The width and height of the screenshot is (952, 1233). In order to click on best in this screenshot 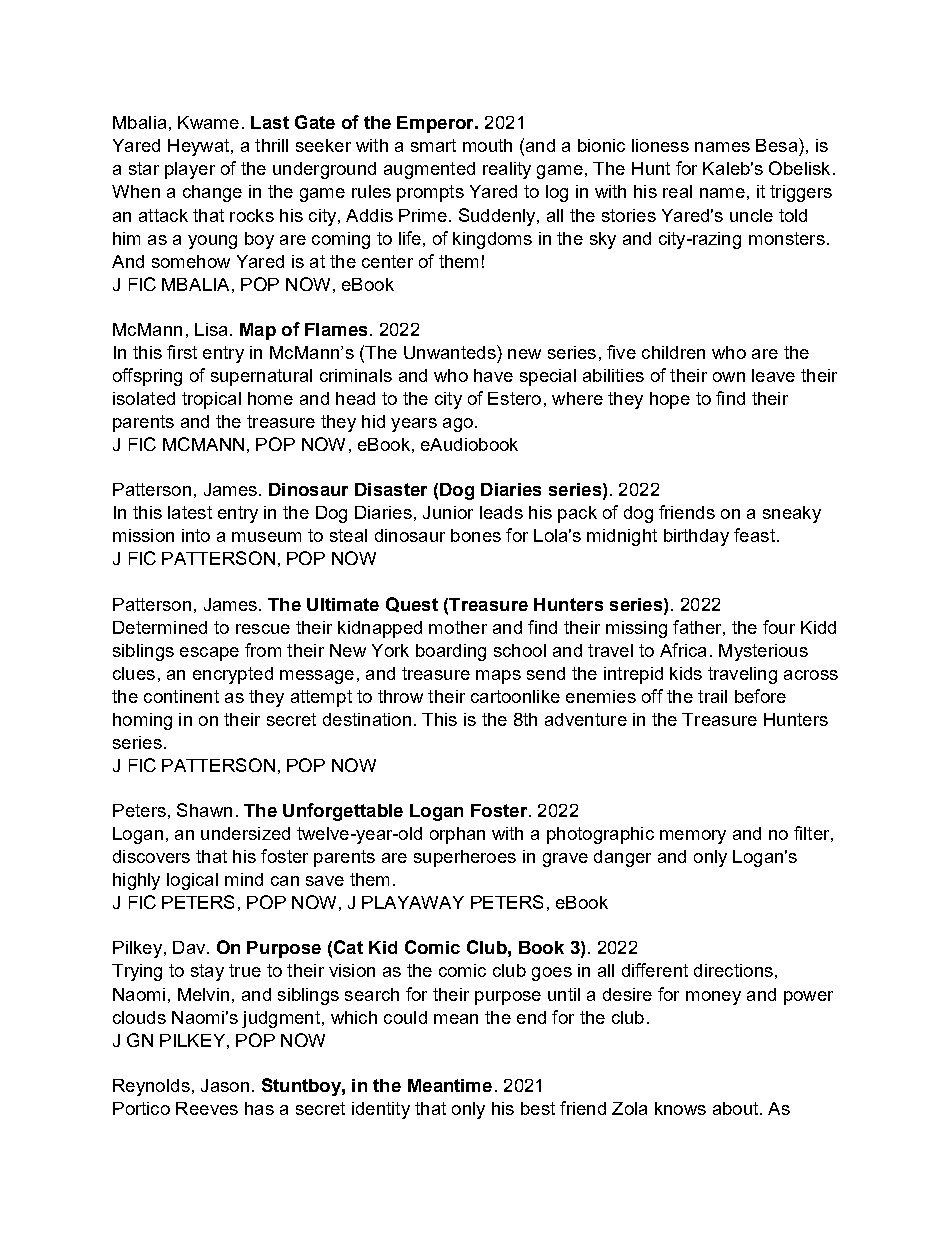, I will do `click(538, 1108)`.
